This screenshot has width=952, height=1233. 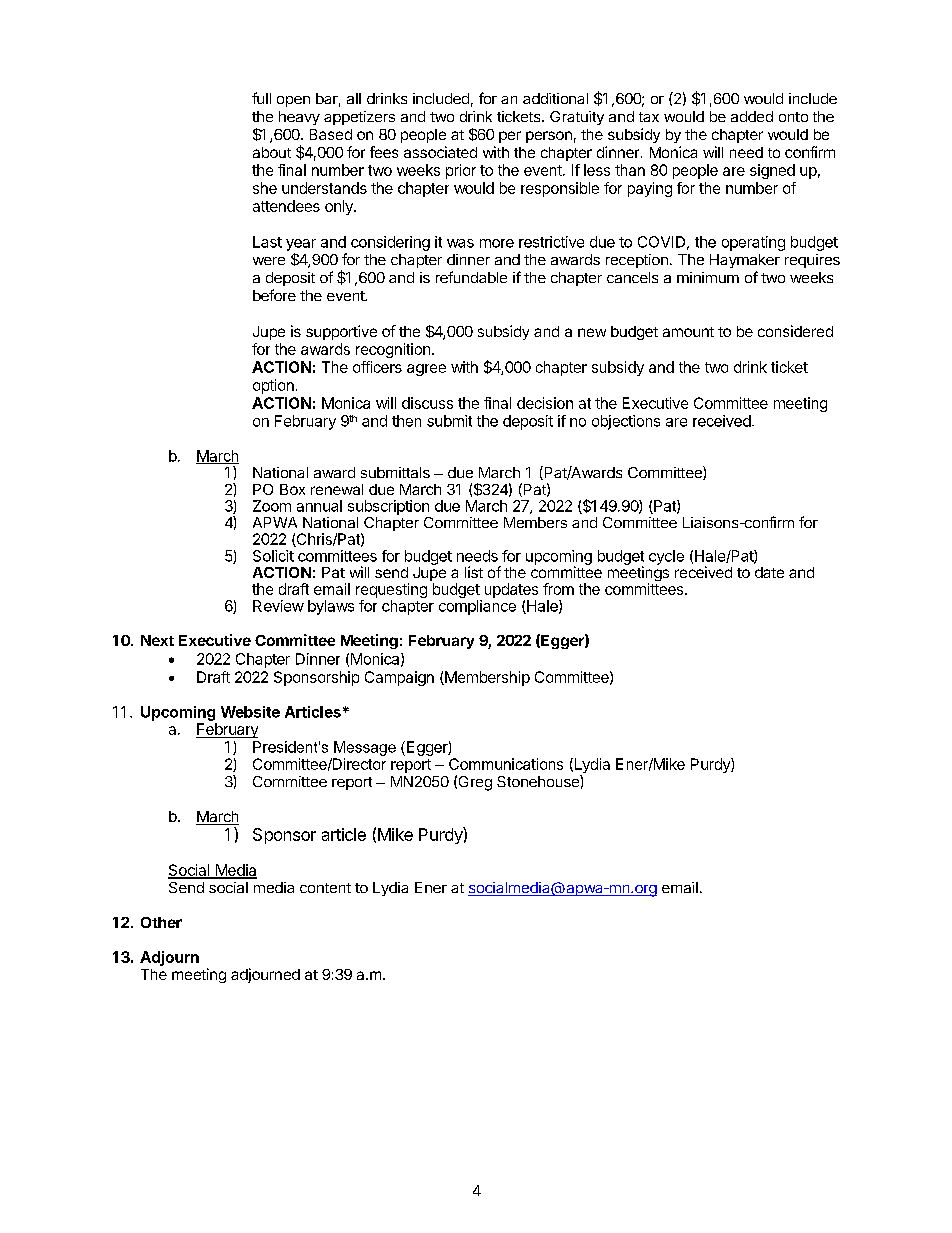 I want to click on Other, so click(x=161, y=922).
